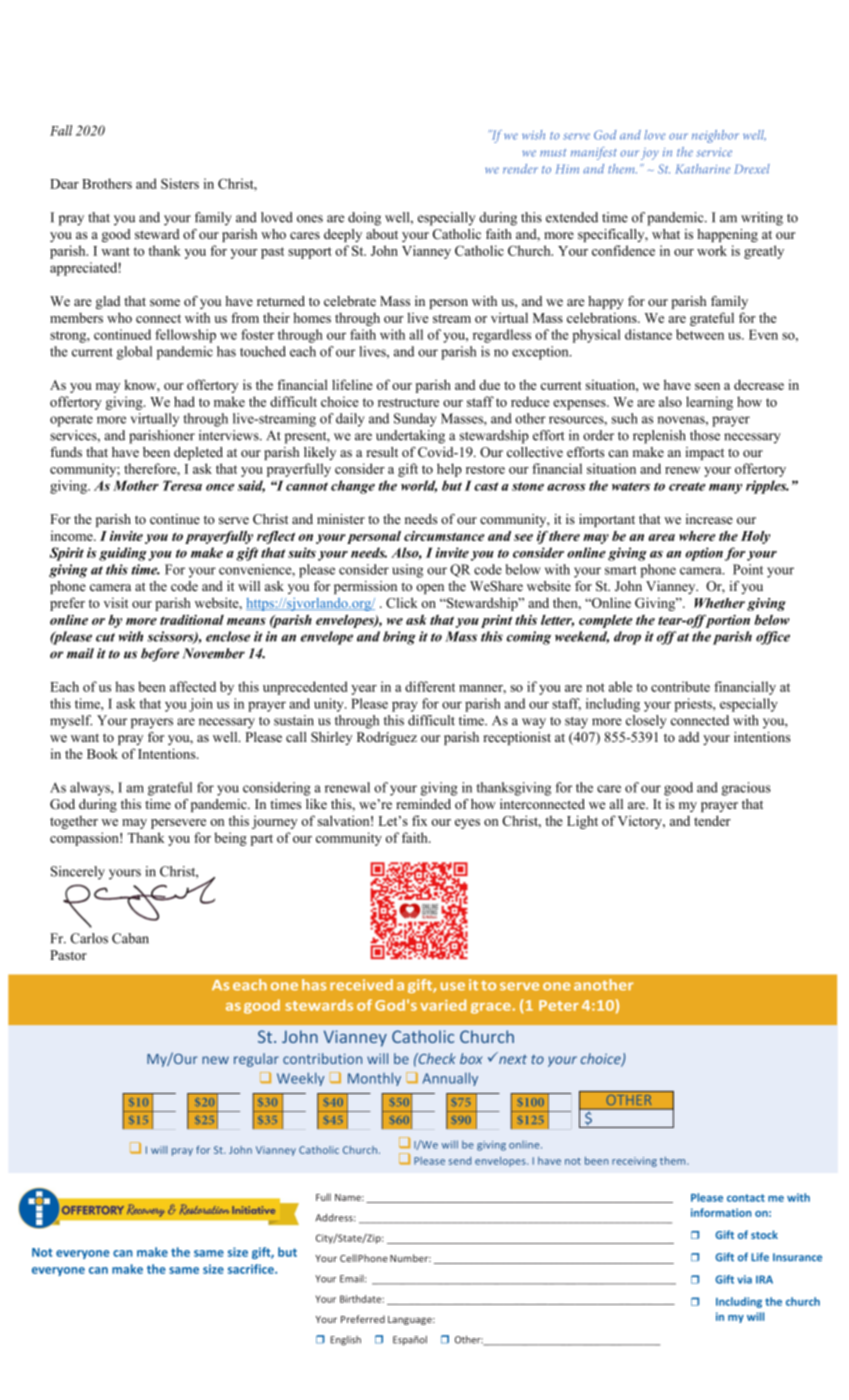 The height and width of the screenshot is (1400, 849). What do you see at coordinates (198, 453) in the screenshot?
I see `depleted` at bounding box center [198, 453].
